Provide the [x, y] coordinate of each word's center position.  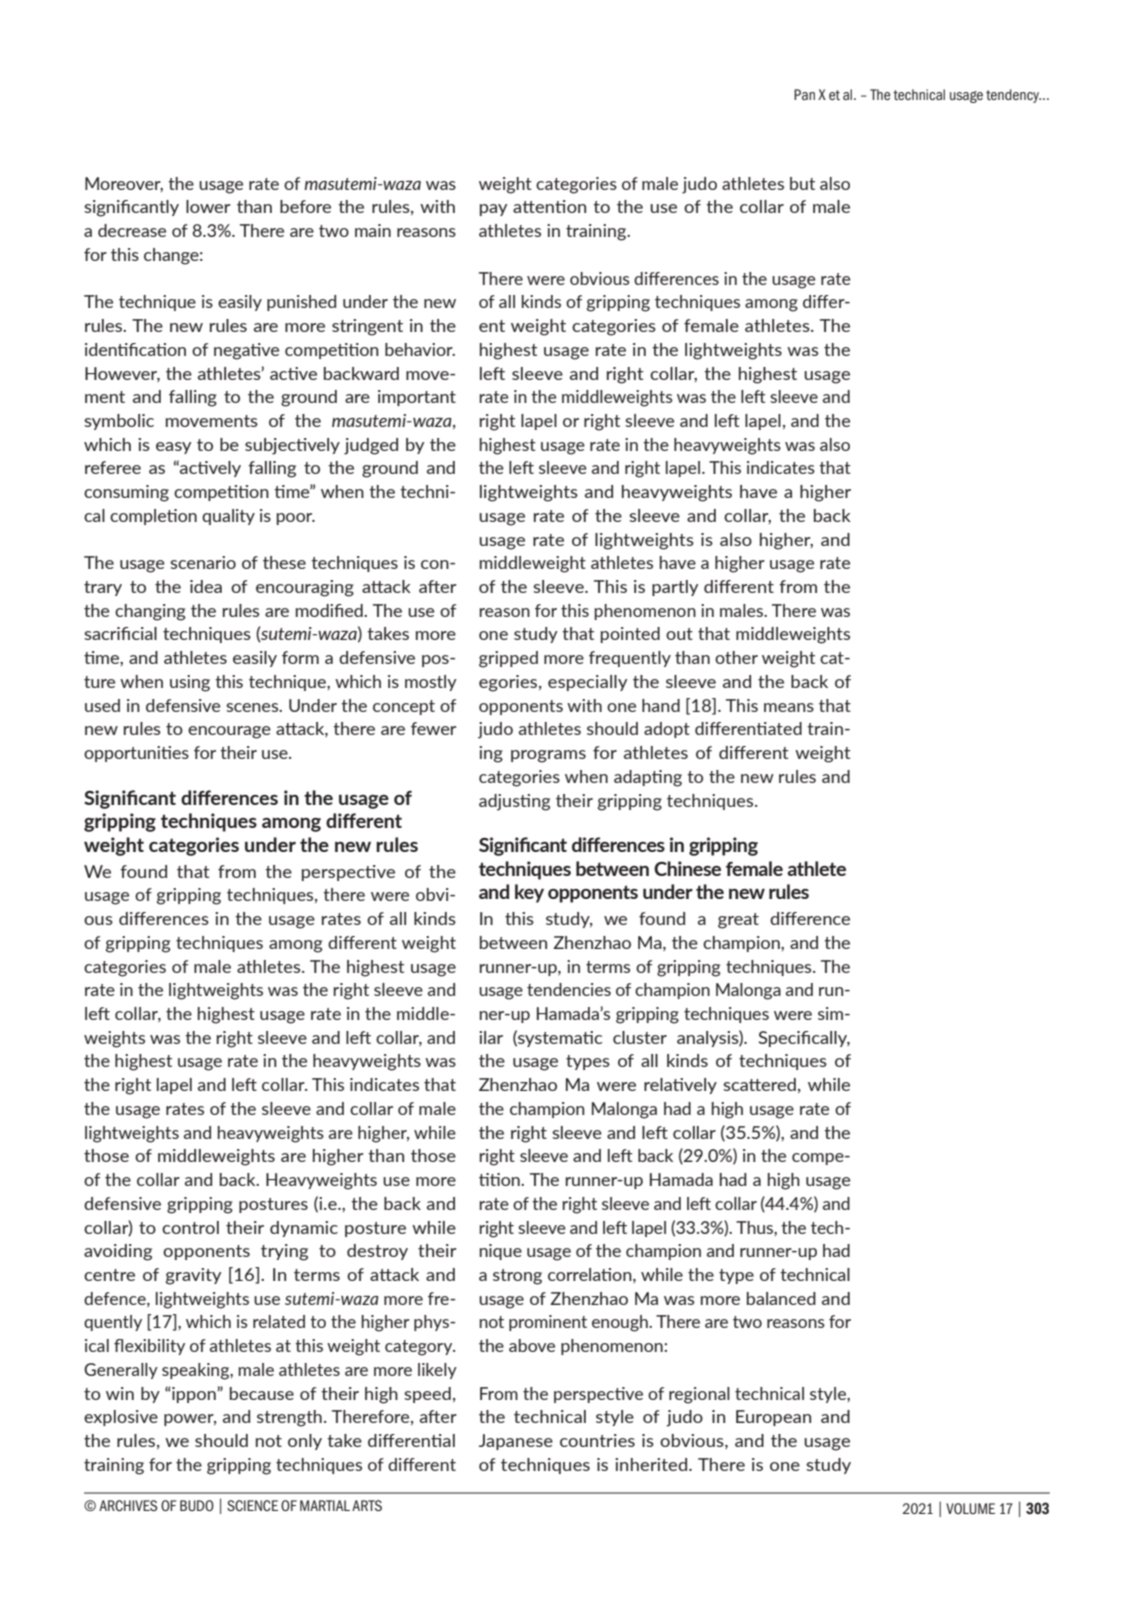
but [802, 183]
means [789, 707]
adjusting [514, 802]
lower [208, 206]
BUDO [197, 1505]
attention [549, 206]
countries [597, 1440]
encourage [229, 732]
